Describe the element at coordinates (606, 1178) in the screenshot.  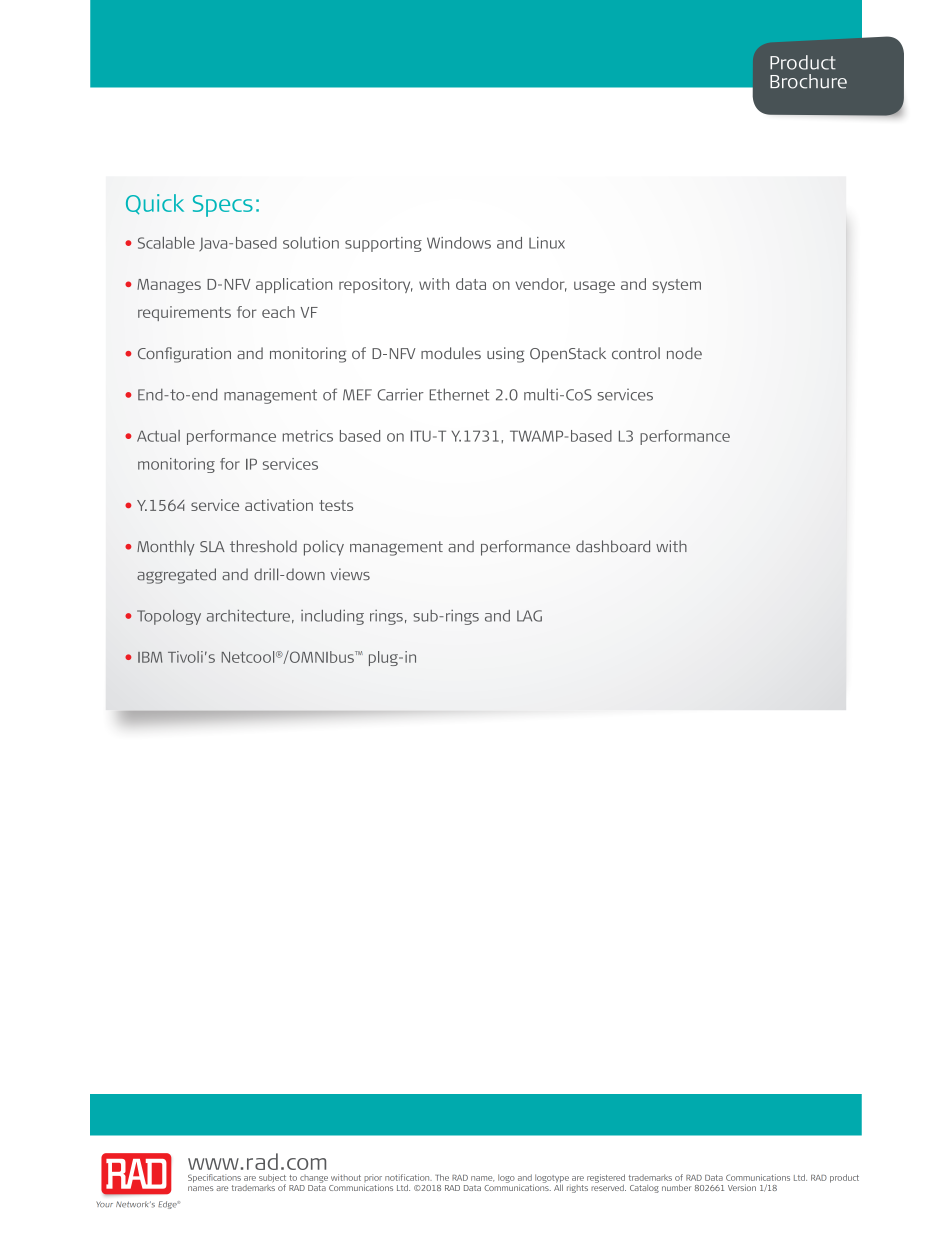
I see `registered` at that location.
